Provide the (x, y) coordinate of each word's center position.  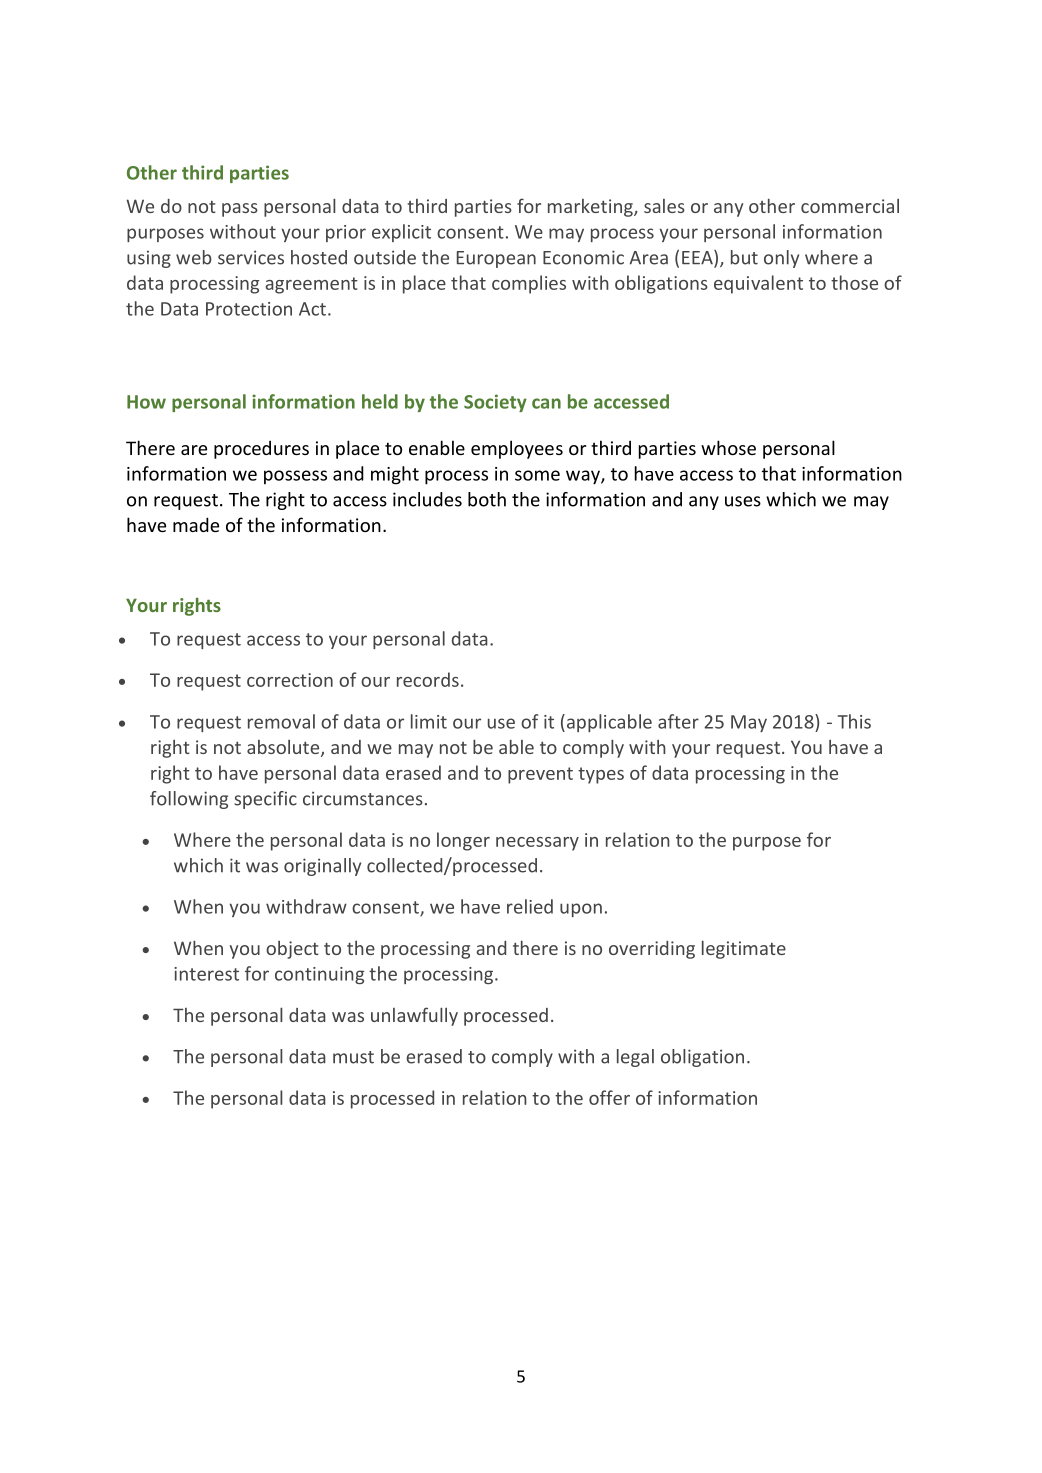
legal (635, 1058)
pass (240, 210)
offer (609, 1097)
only (781, 259)
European (496, 259)
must (353, 1057)
